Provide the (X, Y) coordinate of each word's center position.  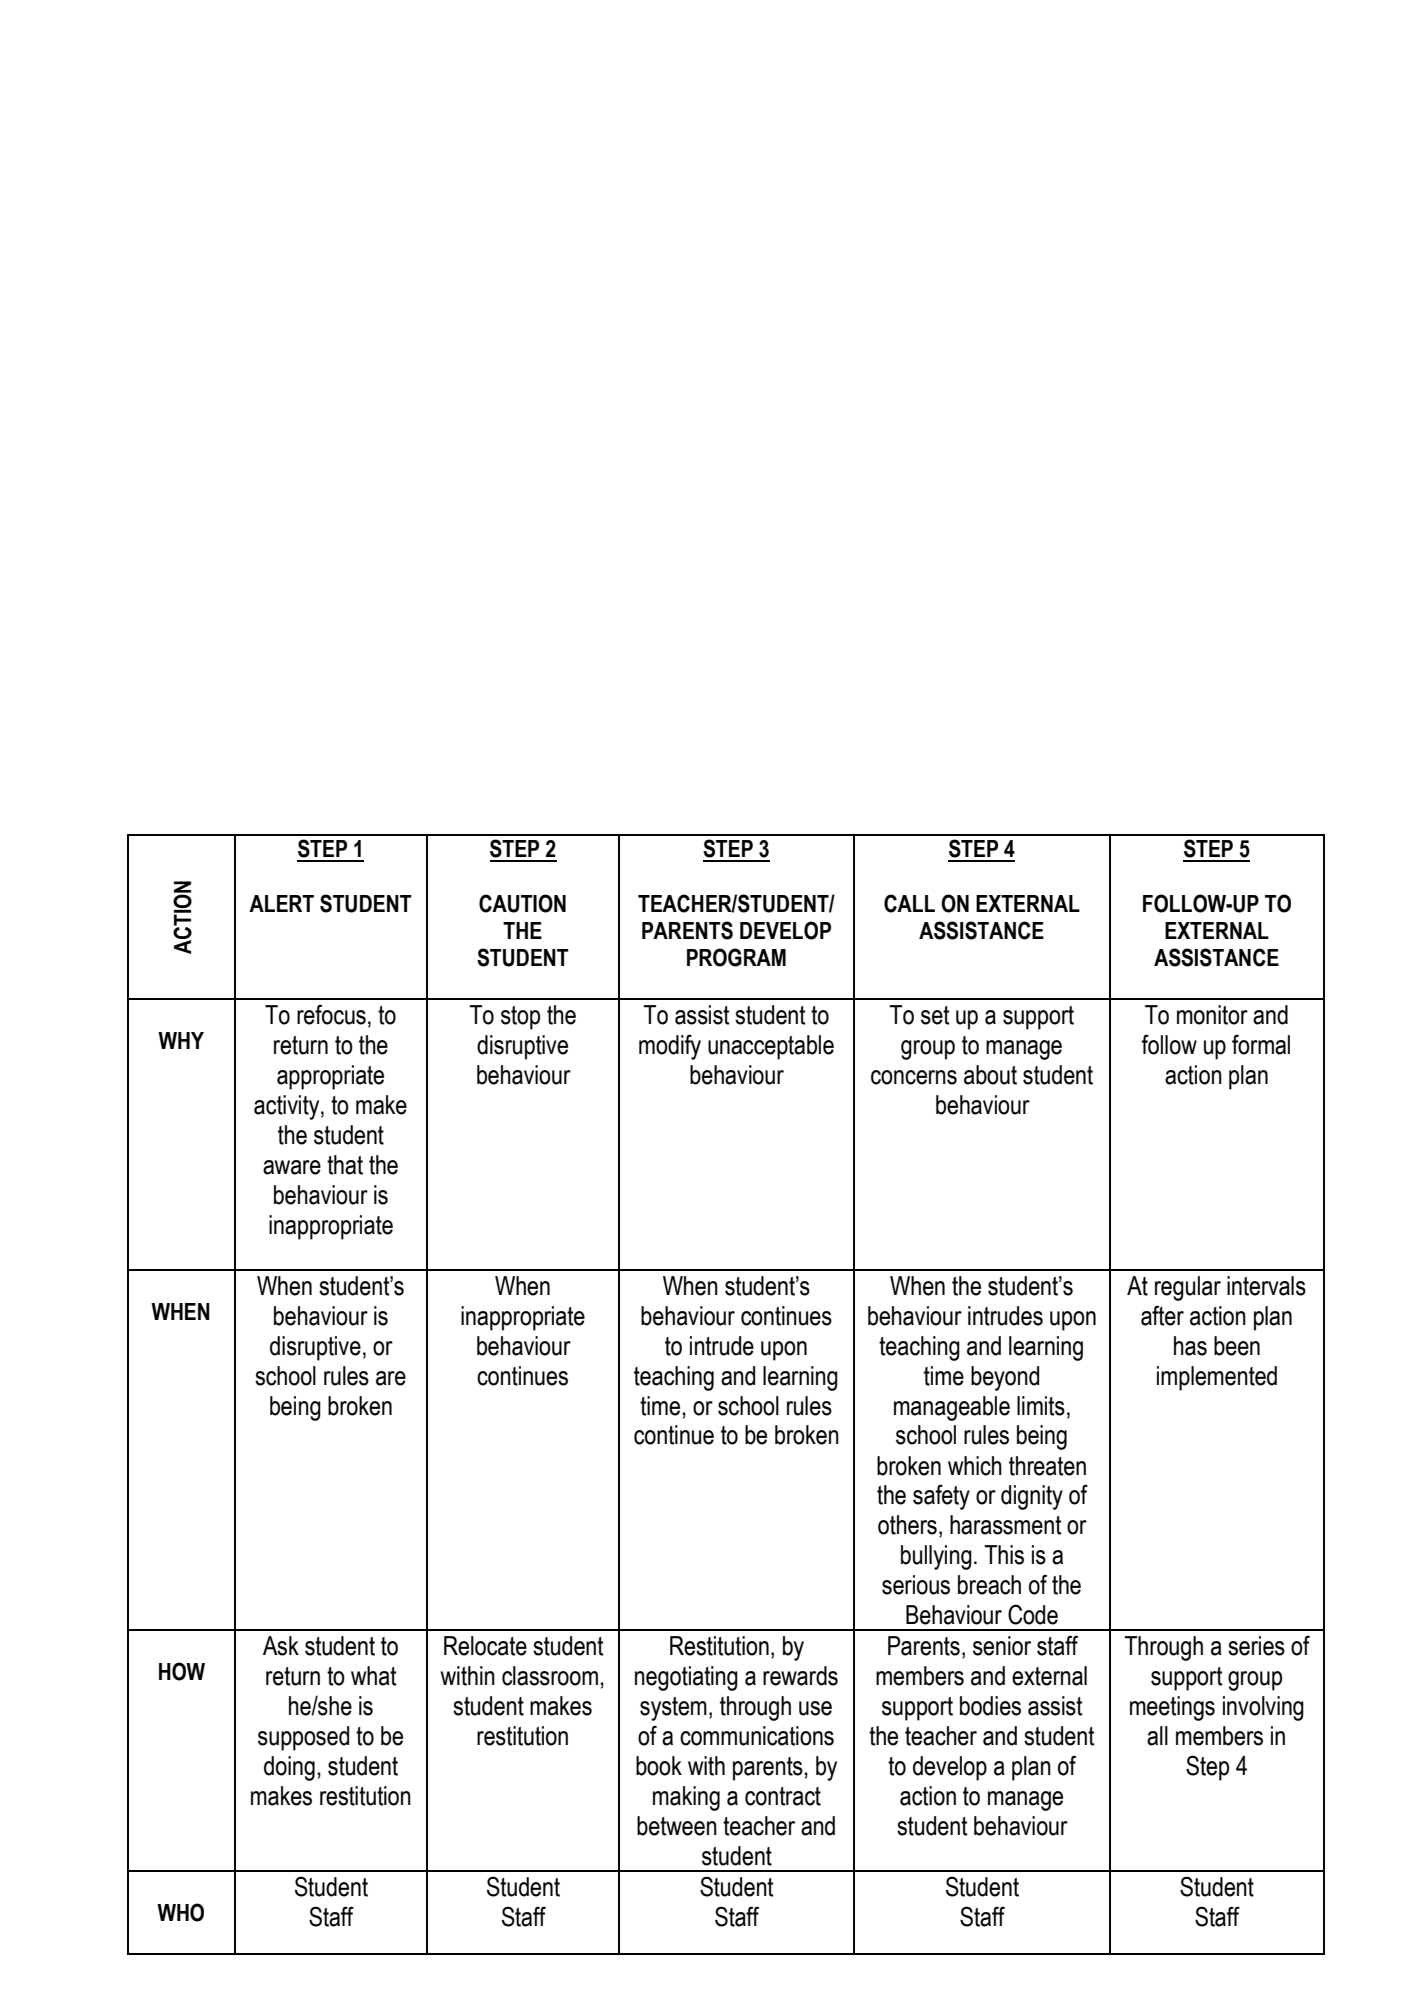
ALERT (281, 903)
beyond (1005, 1378)
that (345, 1165)
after (1162, 1315)
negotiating (686, 1678)
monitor (1212, 1015)
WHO (180, 1912)
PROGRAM (736, 957)
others (907, 1525)
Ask (281, 1646)
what (373, 1676)
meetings (1172, 1708)
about (990, 1075)
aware (292, 1167)
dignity (1032, 1497)
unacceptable (771, 1047)
